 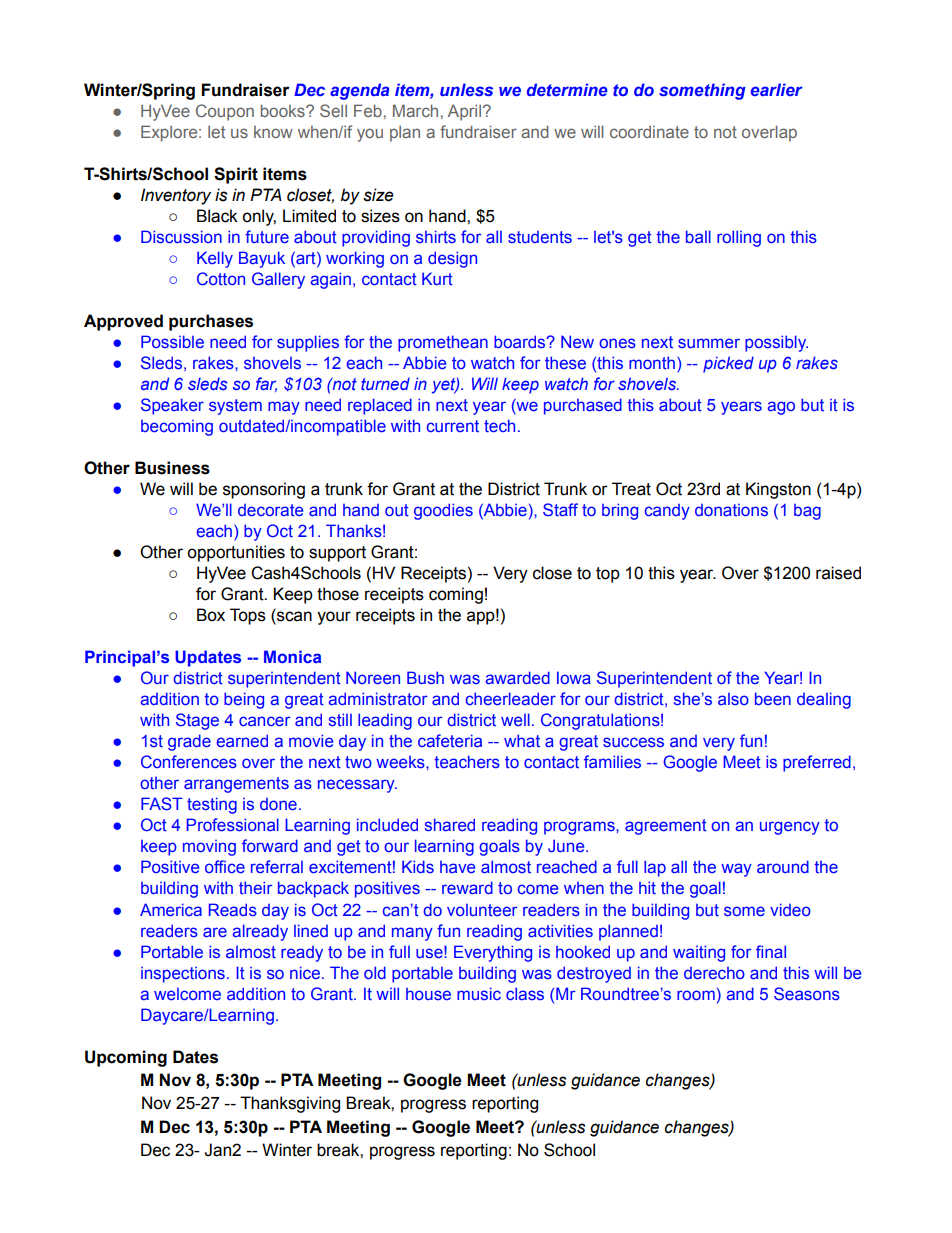 I want to click on goodies, so click(x=443, y=511).
